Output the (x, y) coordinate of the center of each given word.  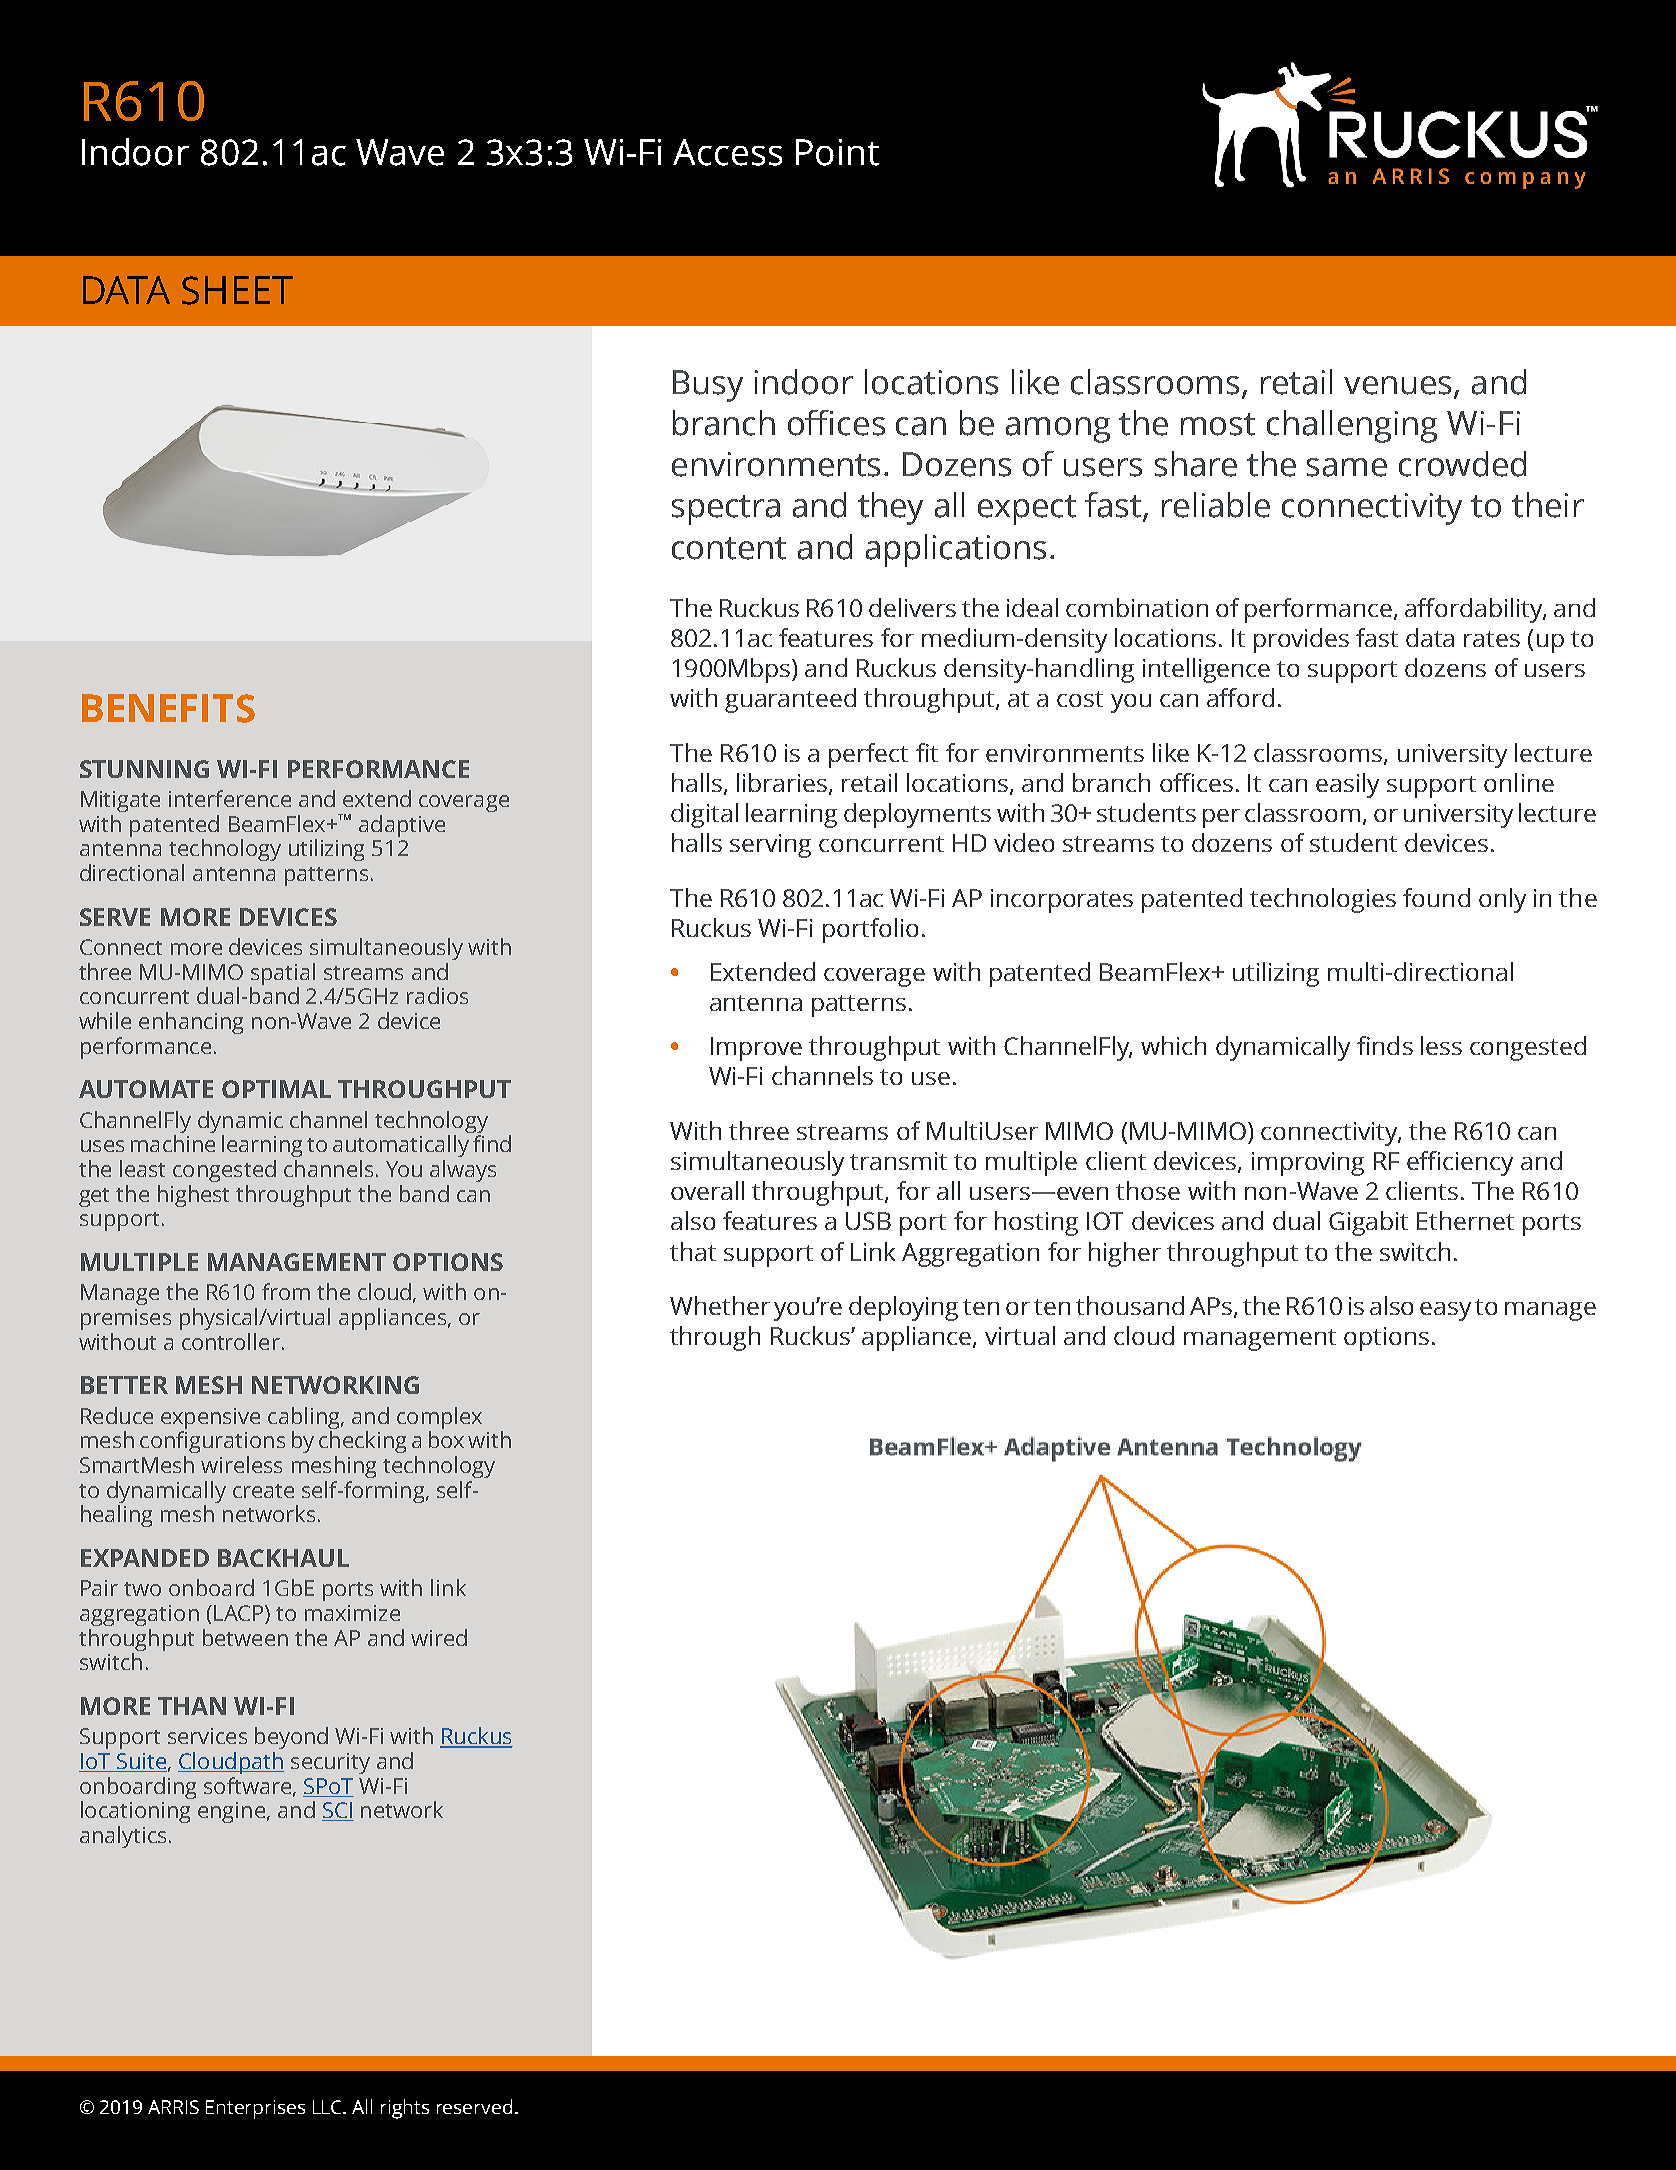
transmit (898, 1161)
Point (837, 152)
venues (1399, 386)
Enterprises (255, 2109)
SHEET (237, 290)
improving (1308, 1164)
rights (405, 2109)
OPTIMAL (276, 1089)
